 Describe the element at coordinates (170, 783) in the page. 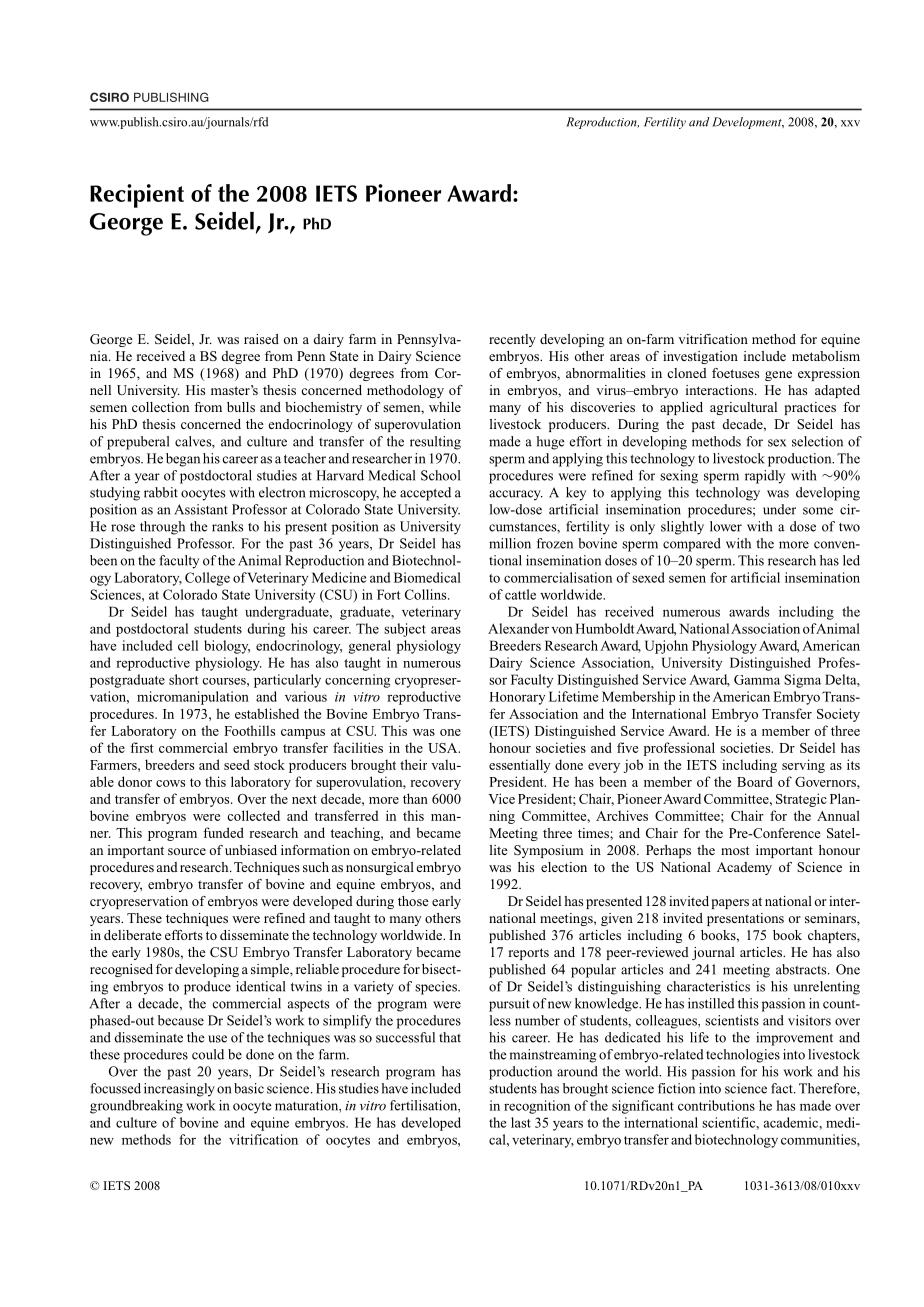

I see `cows` at that location.
